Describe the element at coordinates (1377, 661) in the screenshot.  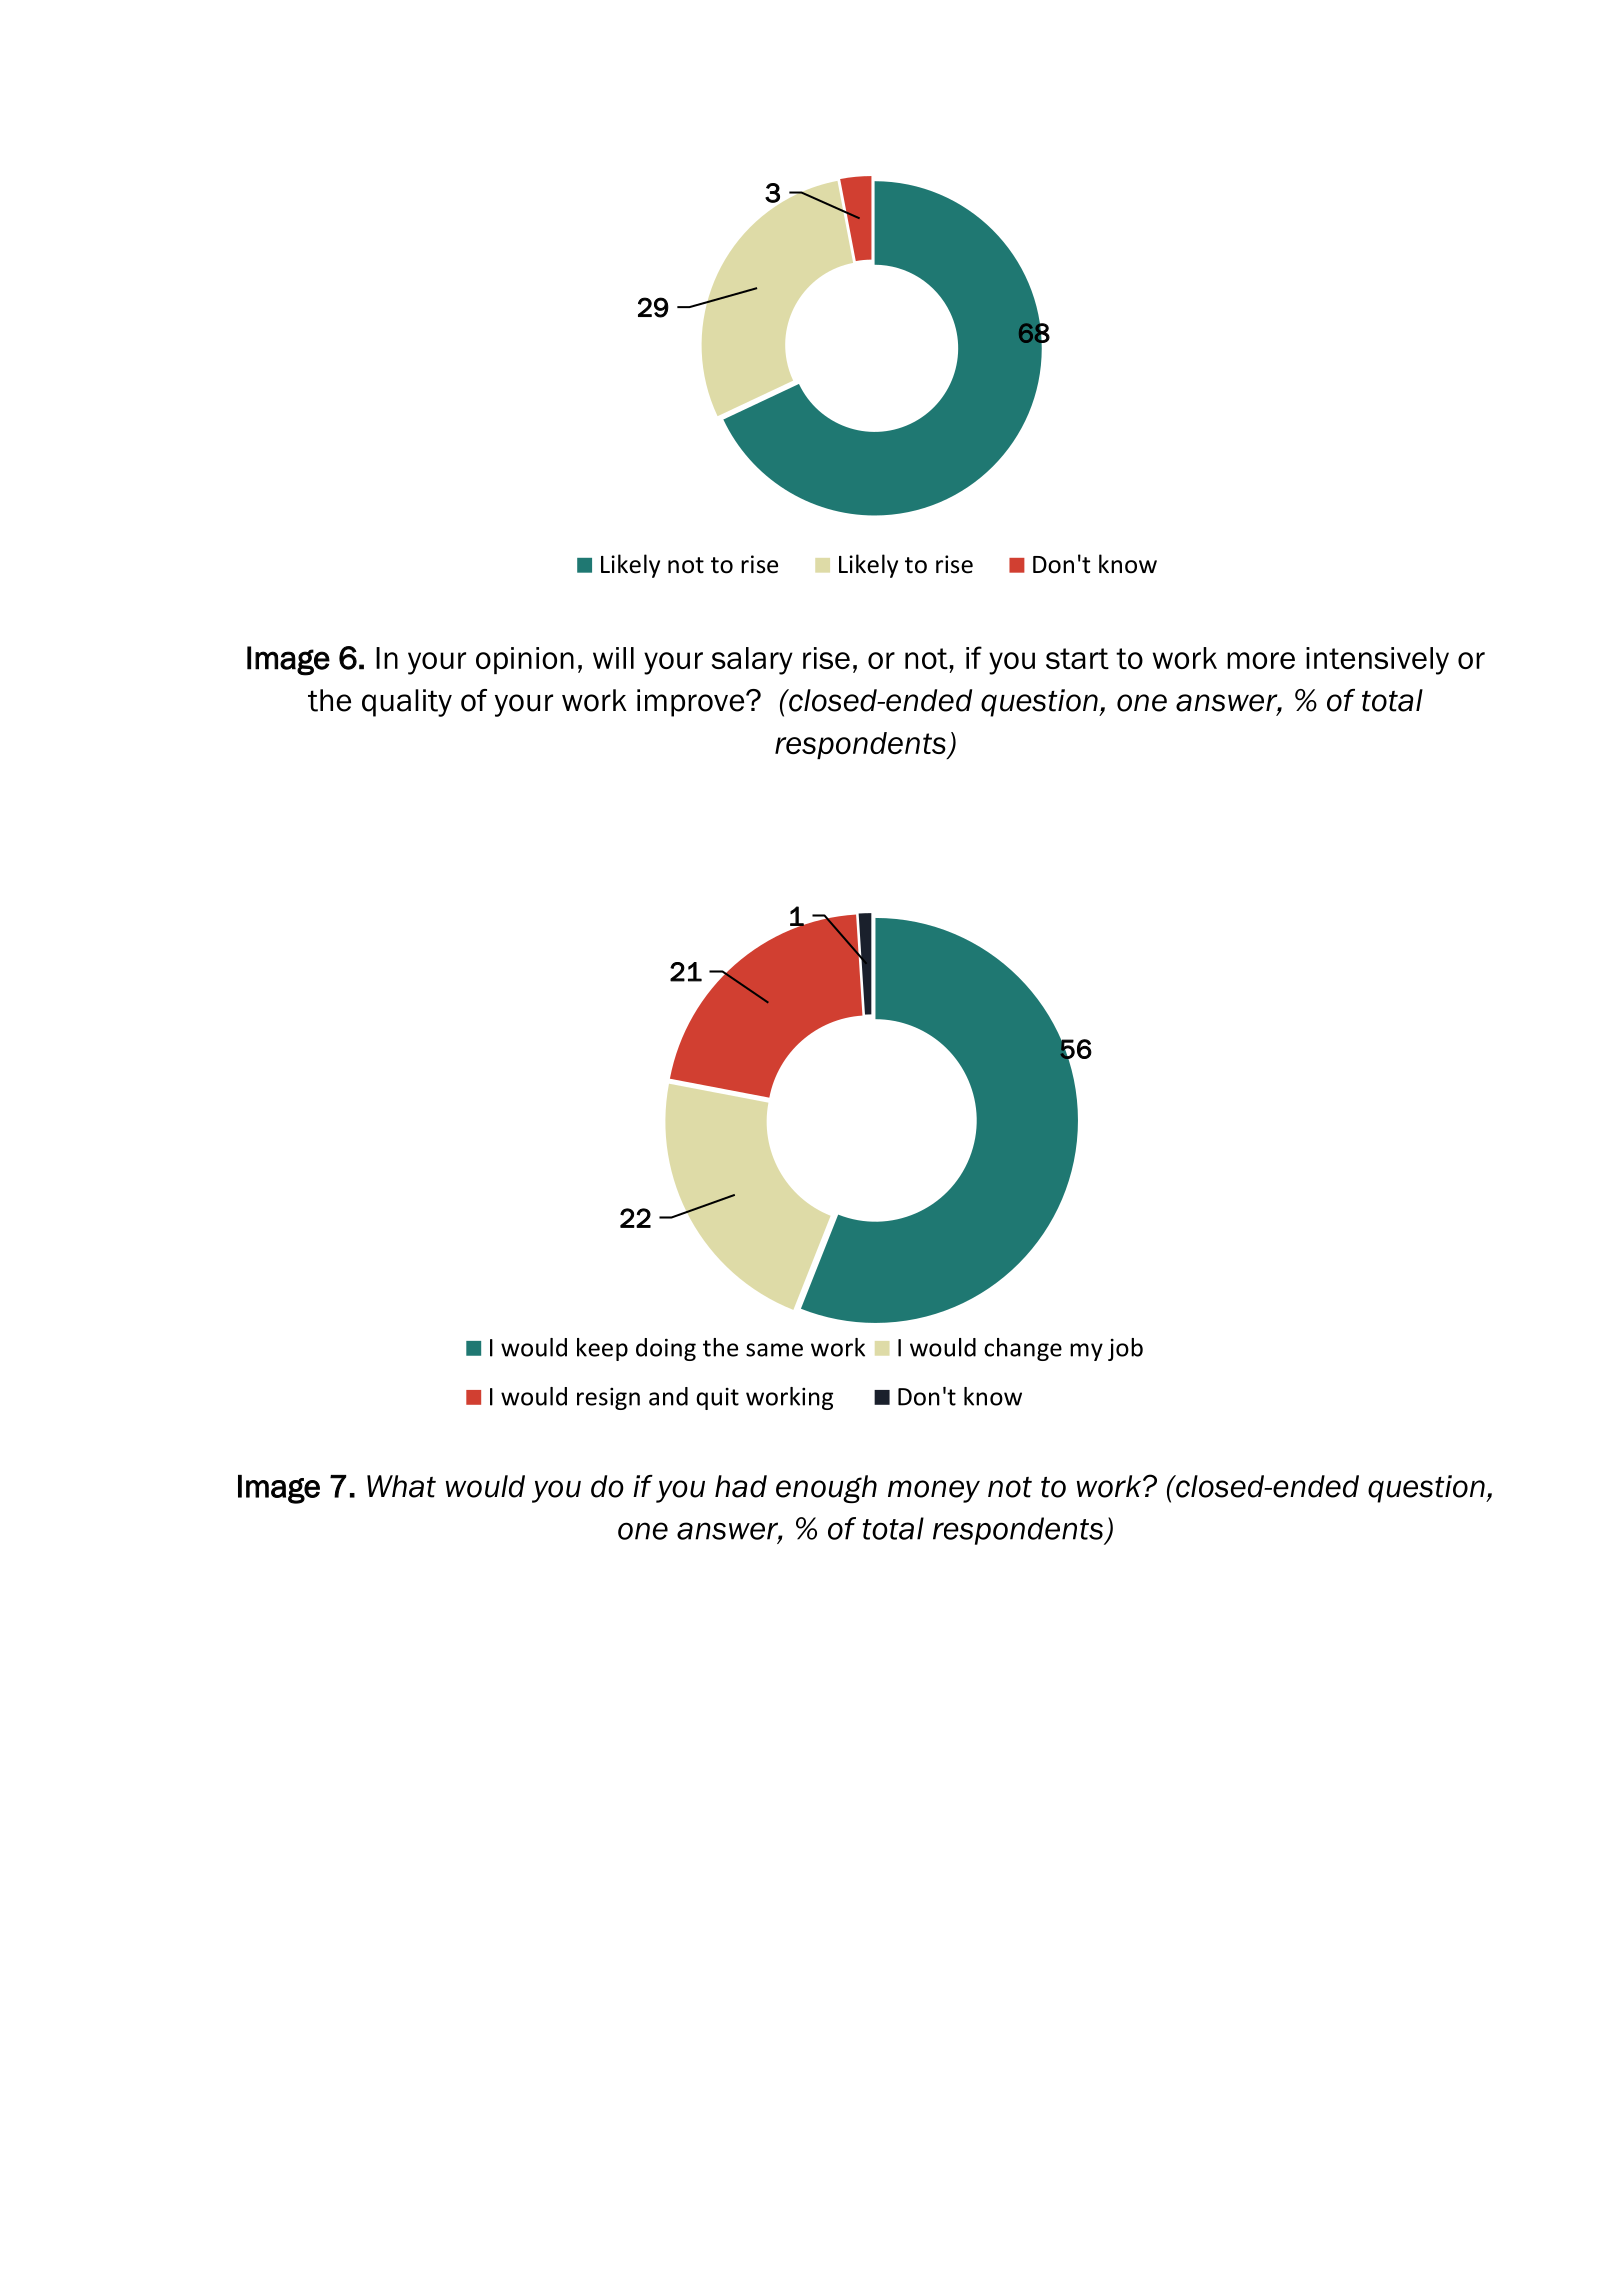
I see `intensively` at that location.
